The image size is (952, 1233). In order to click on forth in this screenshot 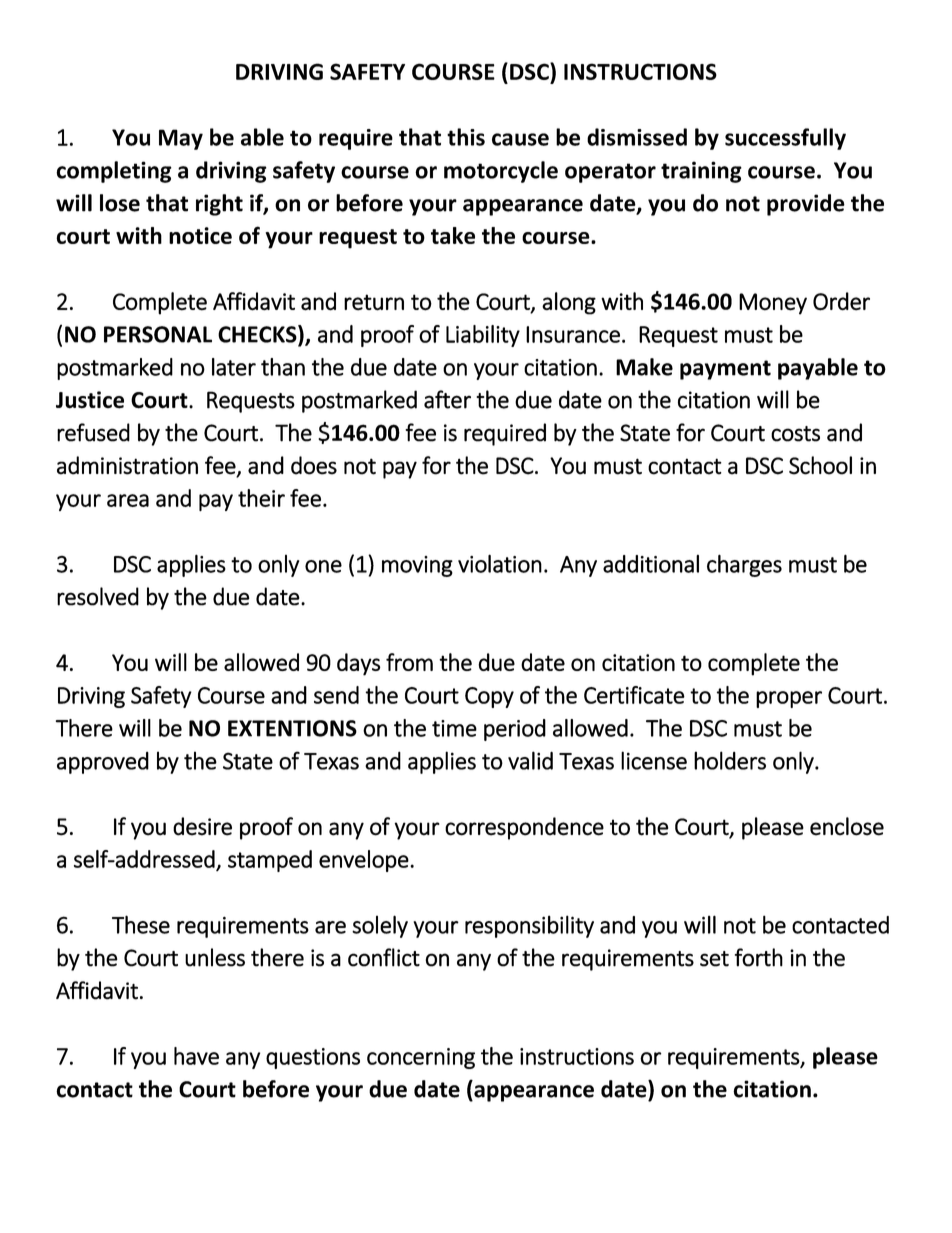, I will do `click(759, 957)`.
